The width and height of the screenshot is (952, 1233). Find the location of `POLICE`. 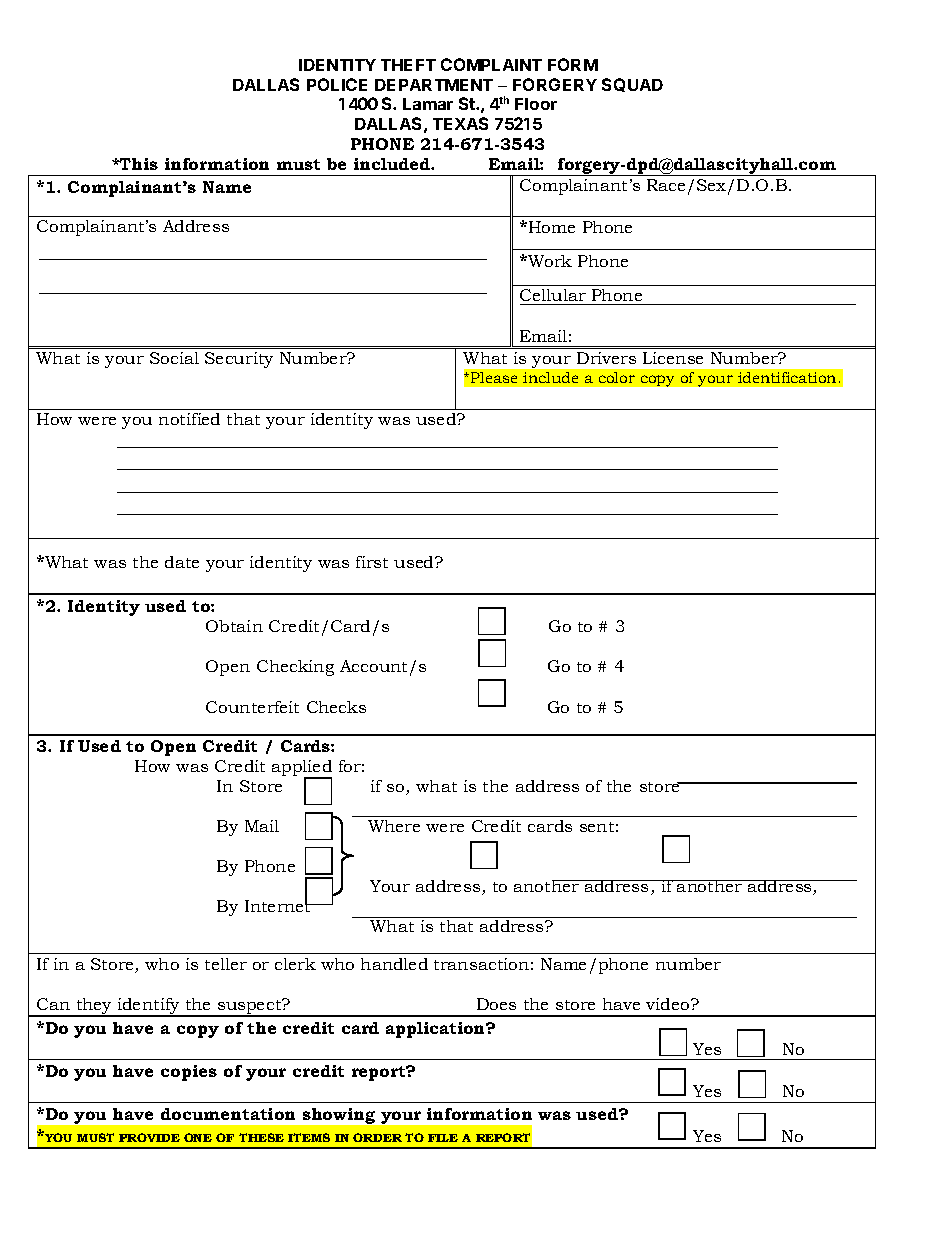

POLICE is located at coordinates (337, 84).
